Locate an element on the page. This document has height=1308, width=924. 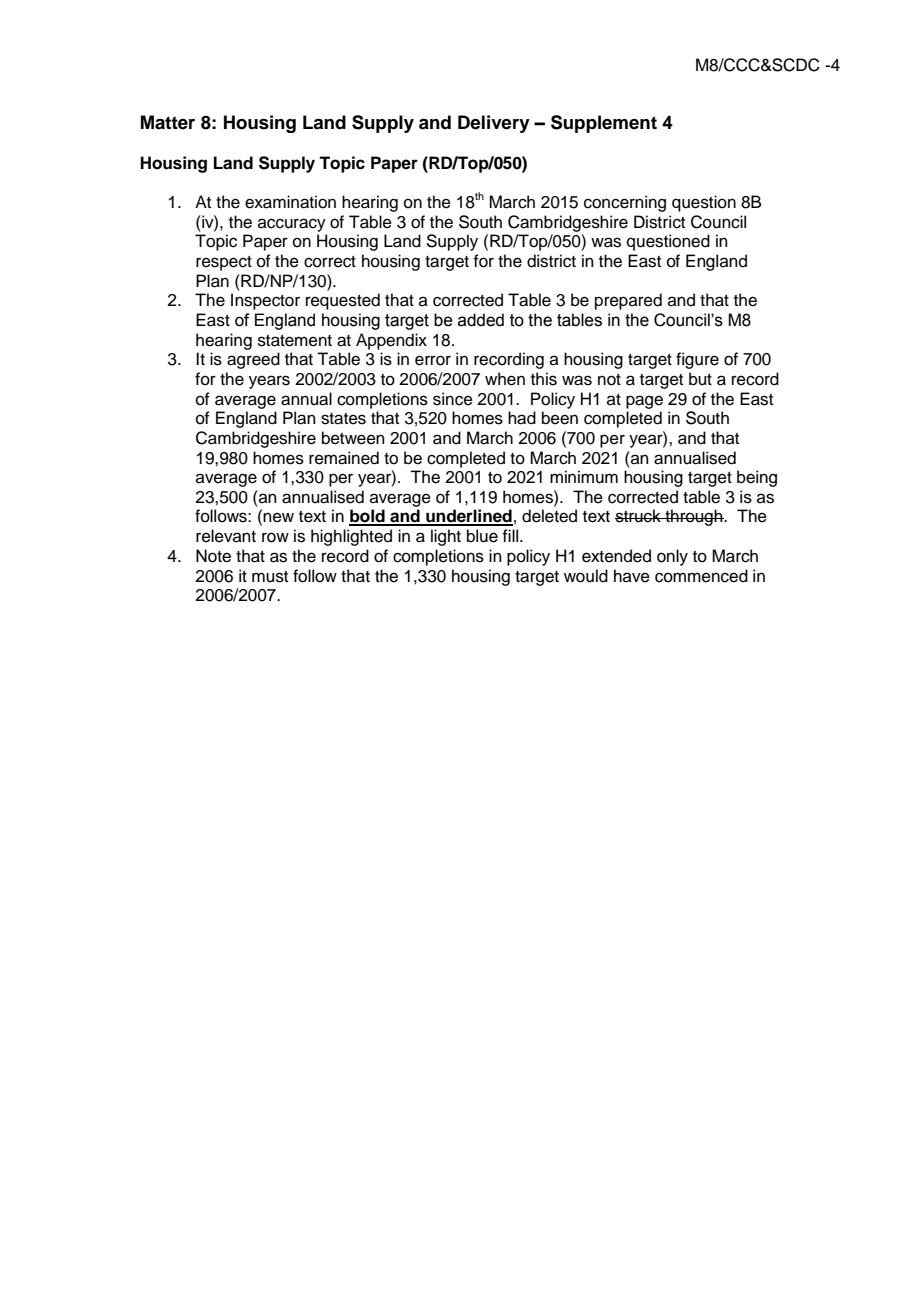
remained is located at coordinates (344, 458).
